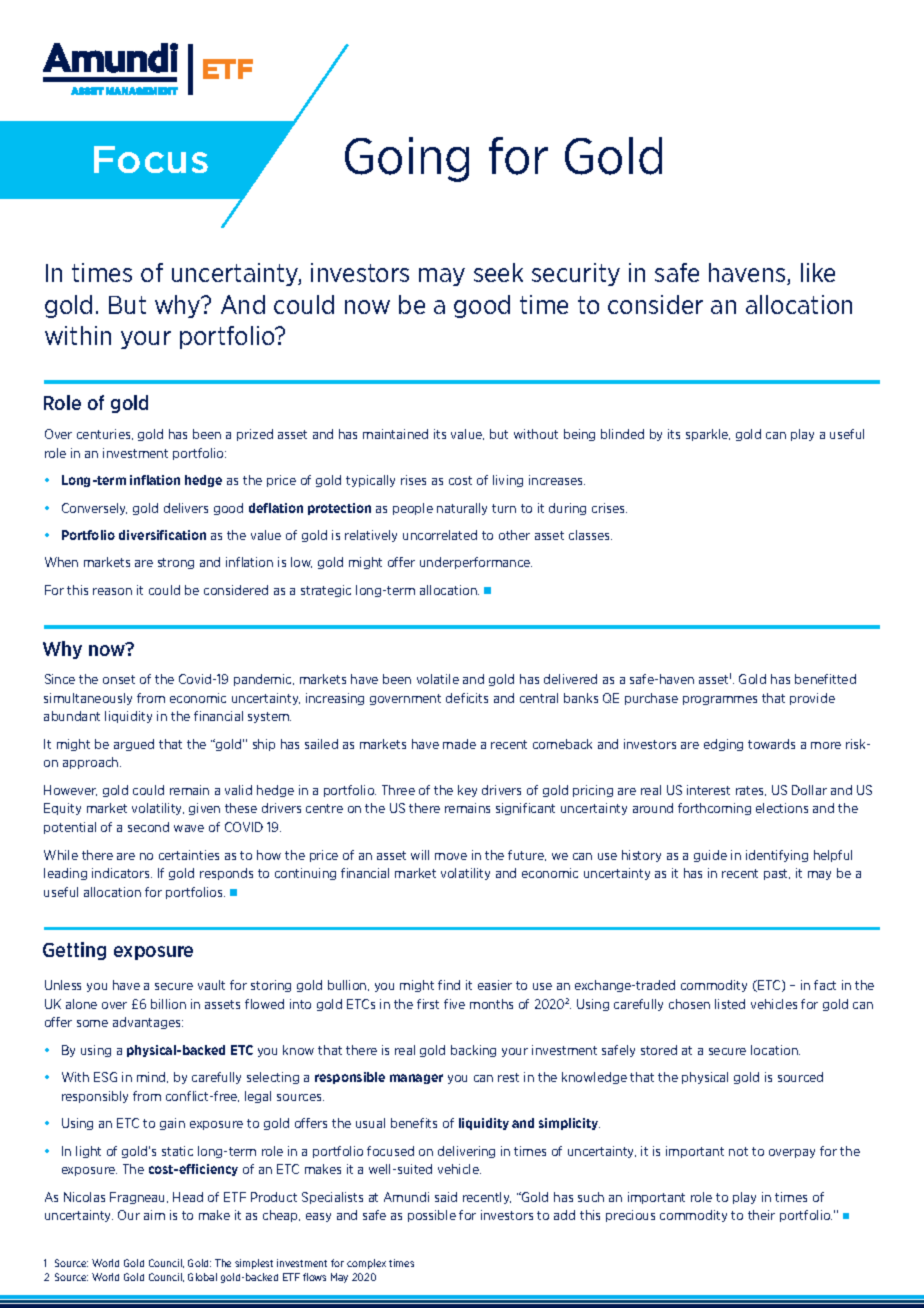  What do you see at coordinates (432, 1216) in the image?
I see `possible` at bounding box center [432, 1216].
